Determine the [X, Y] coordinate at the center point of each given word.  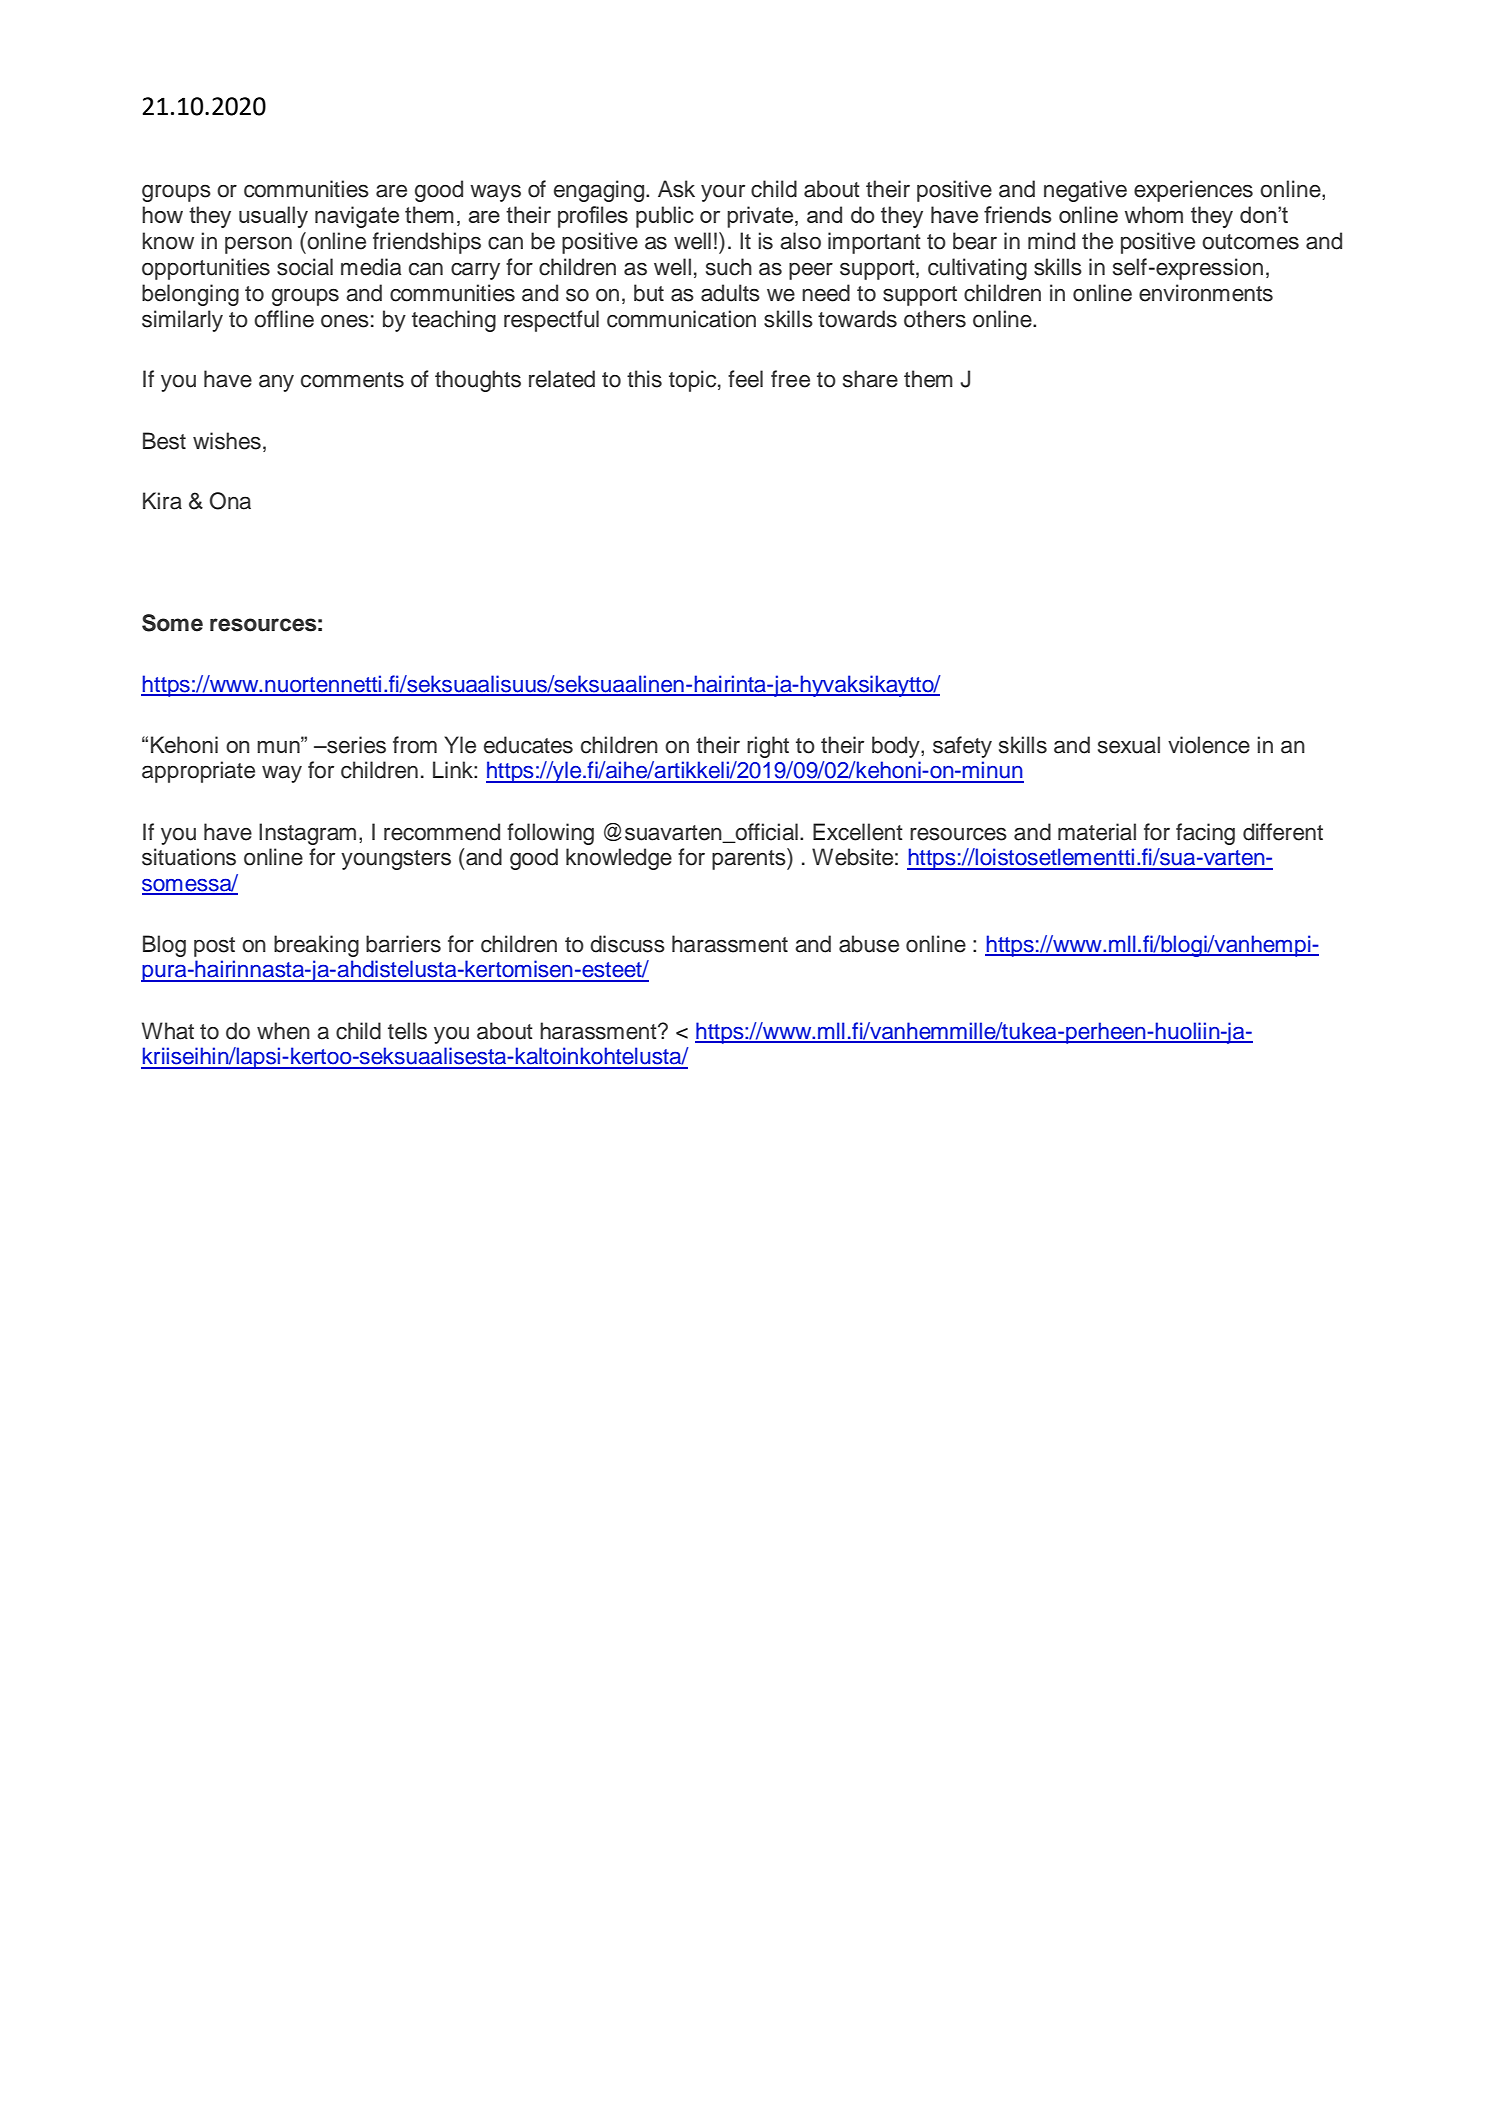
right [768, 747]
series [355, 745]
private [761, 217]
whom [1154, 214]
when [283, 1031]
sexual [1129, 745]
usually [273, 217]
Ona [230, 501]
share [870, 379]
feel [745, 379]
